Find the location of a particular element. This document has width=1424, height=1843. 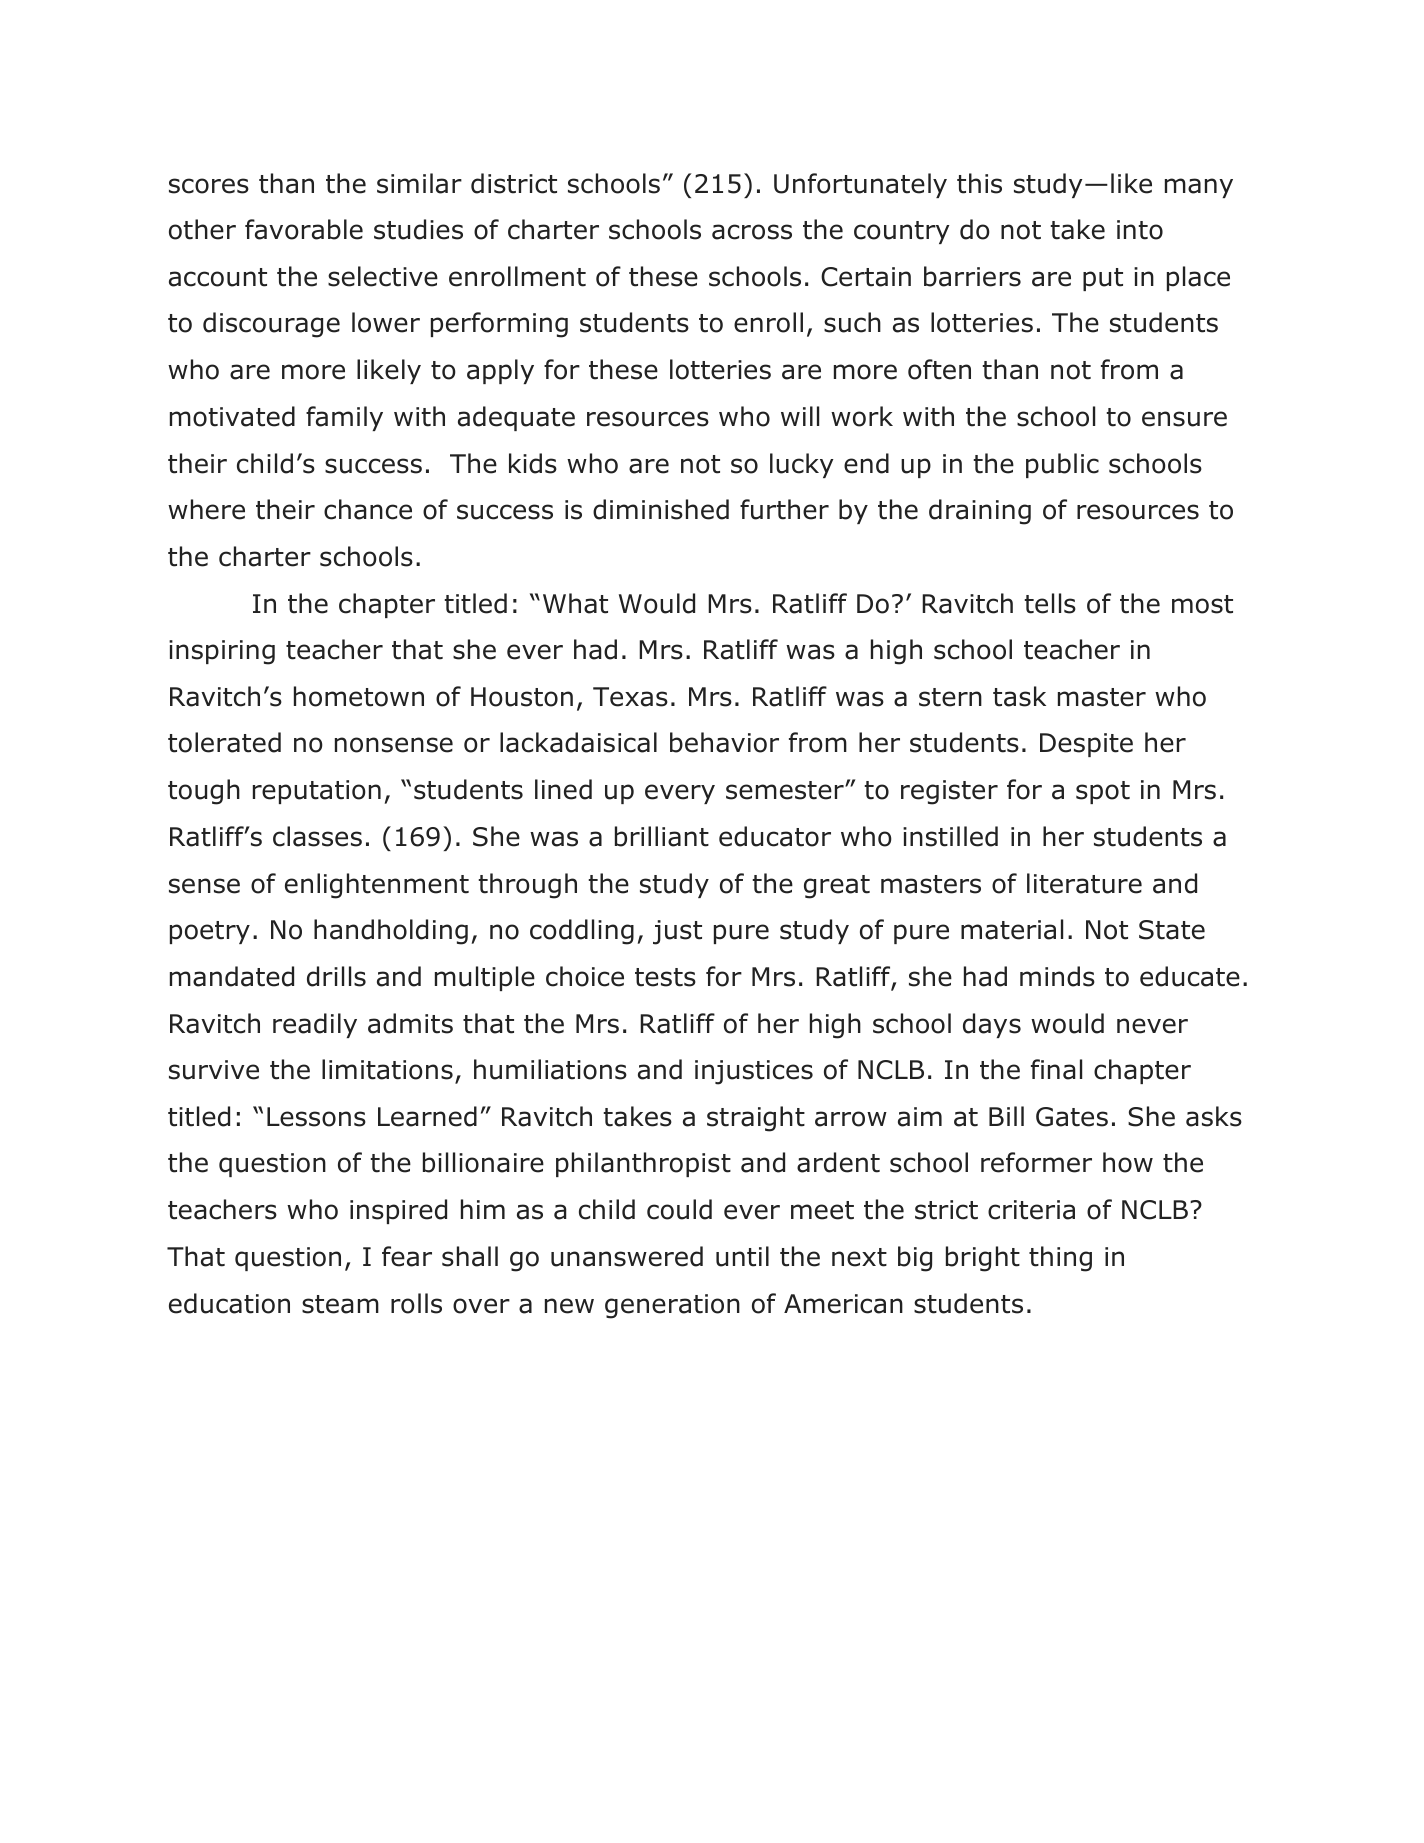

reputation is located at coordinates (317, 792).
